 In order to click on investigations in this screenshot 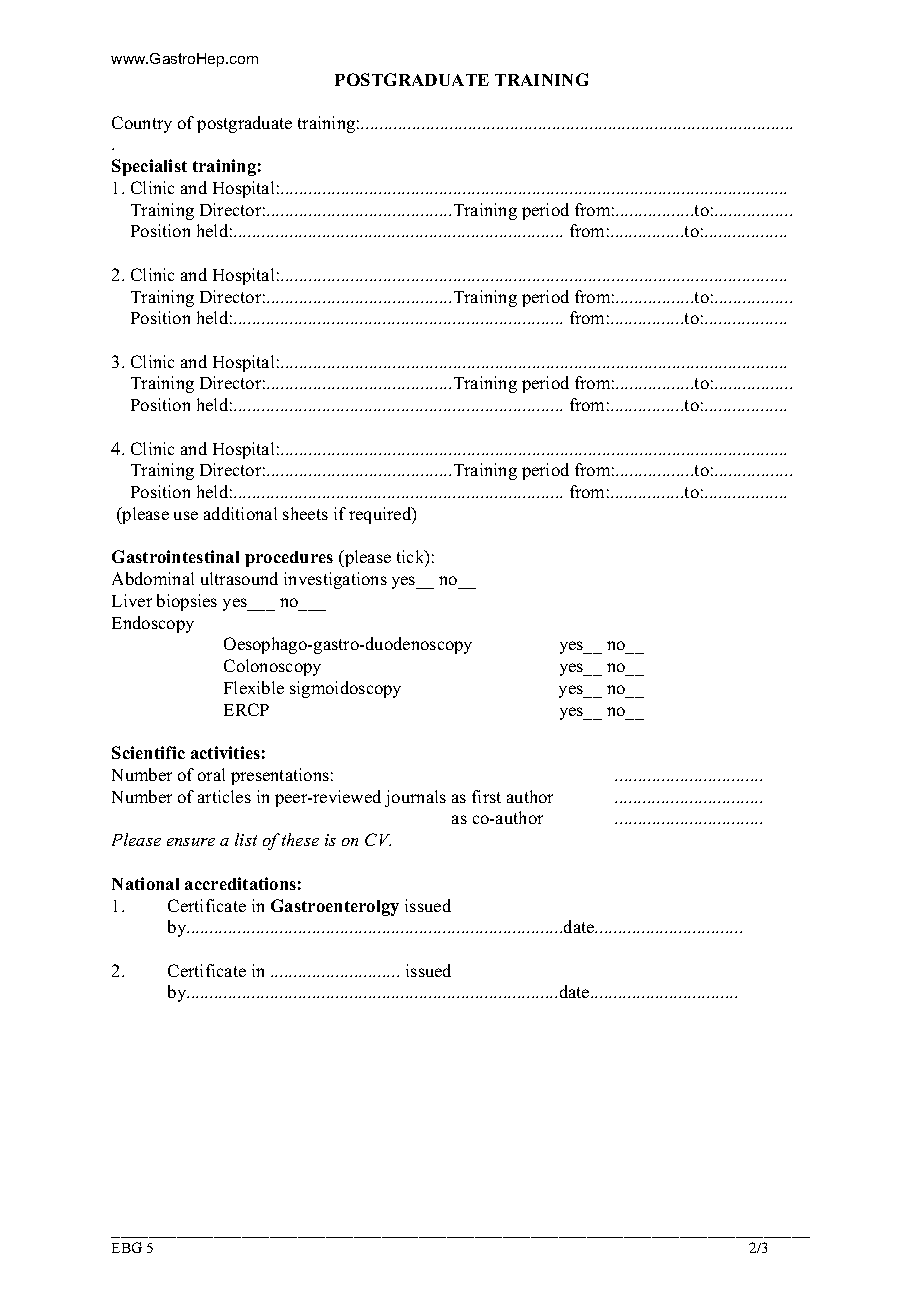, I will do `click(335, 580)`.
